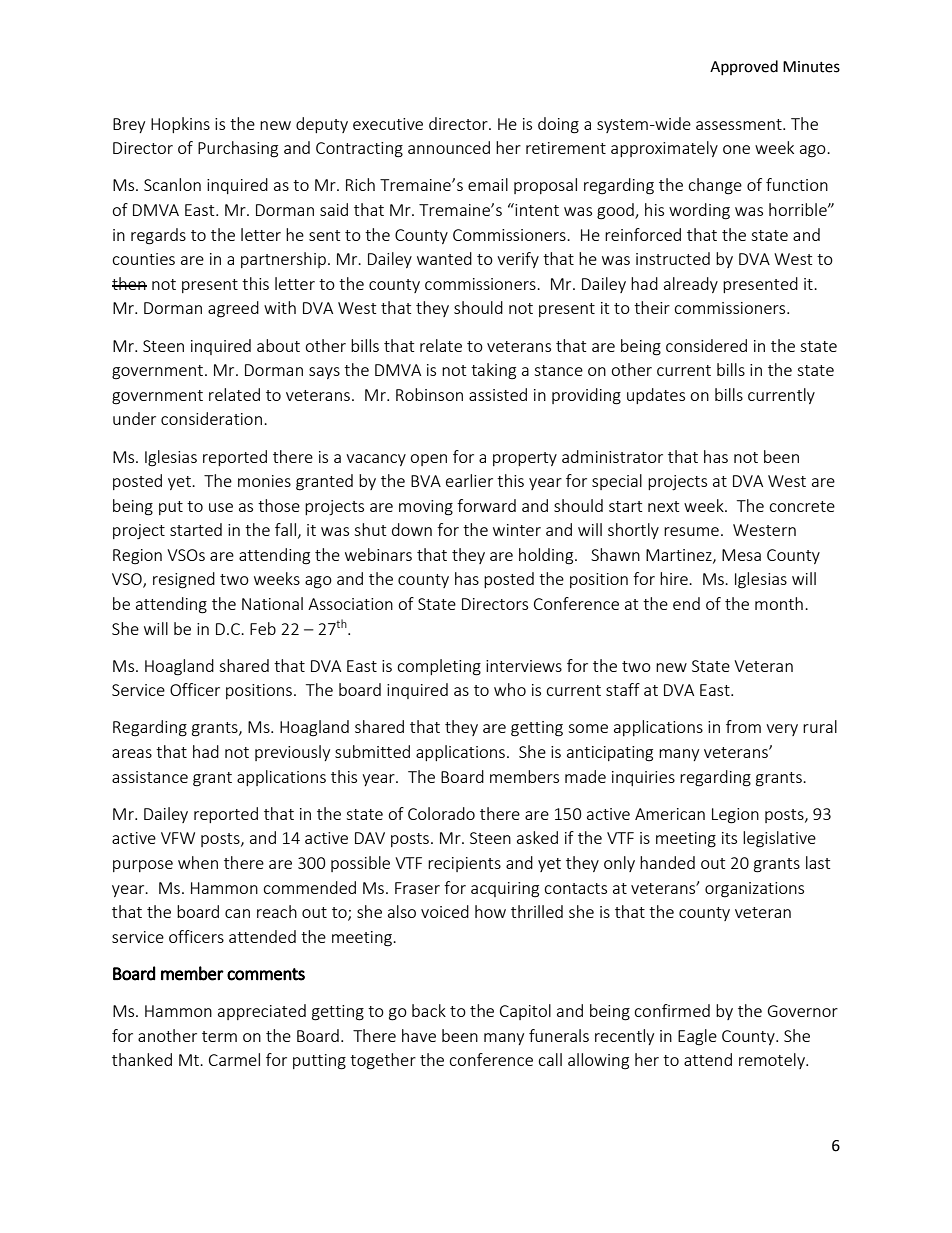  What do you see at coordinates (180, 125) in the screenshot?
I see `Hopkins` at bounding box center [180, 125].
